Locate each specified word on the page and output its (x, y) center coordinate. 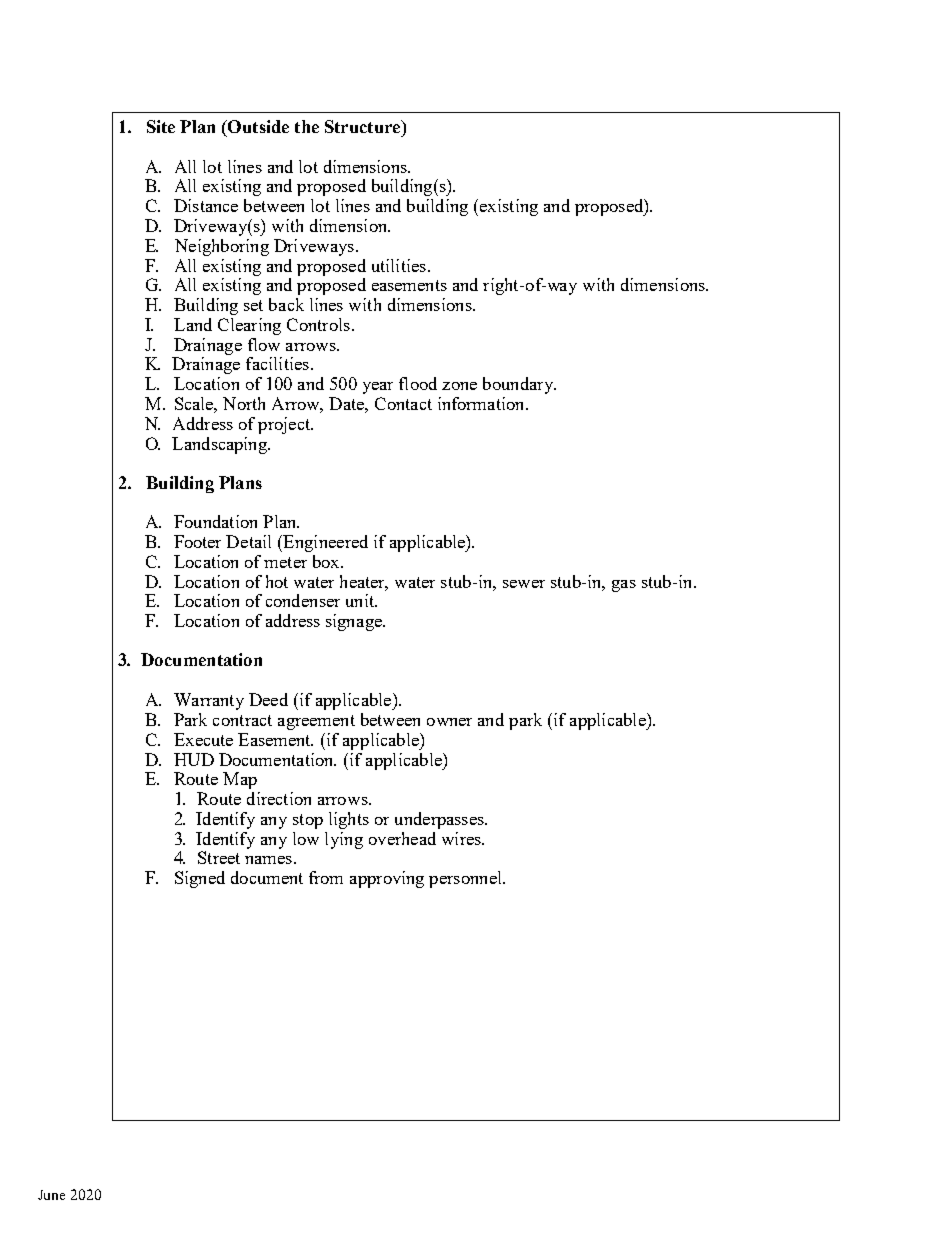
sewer (524, 584)
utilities (399, 265)
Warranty (209, 701)
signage (355, 622)
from (326, 877)
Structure (363, 126)
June (51, 1195)
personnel (466, 879)
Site (161, 126)
